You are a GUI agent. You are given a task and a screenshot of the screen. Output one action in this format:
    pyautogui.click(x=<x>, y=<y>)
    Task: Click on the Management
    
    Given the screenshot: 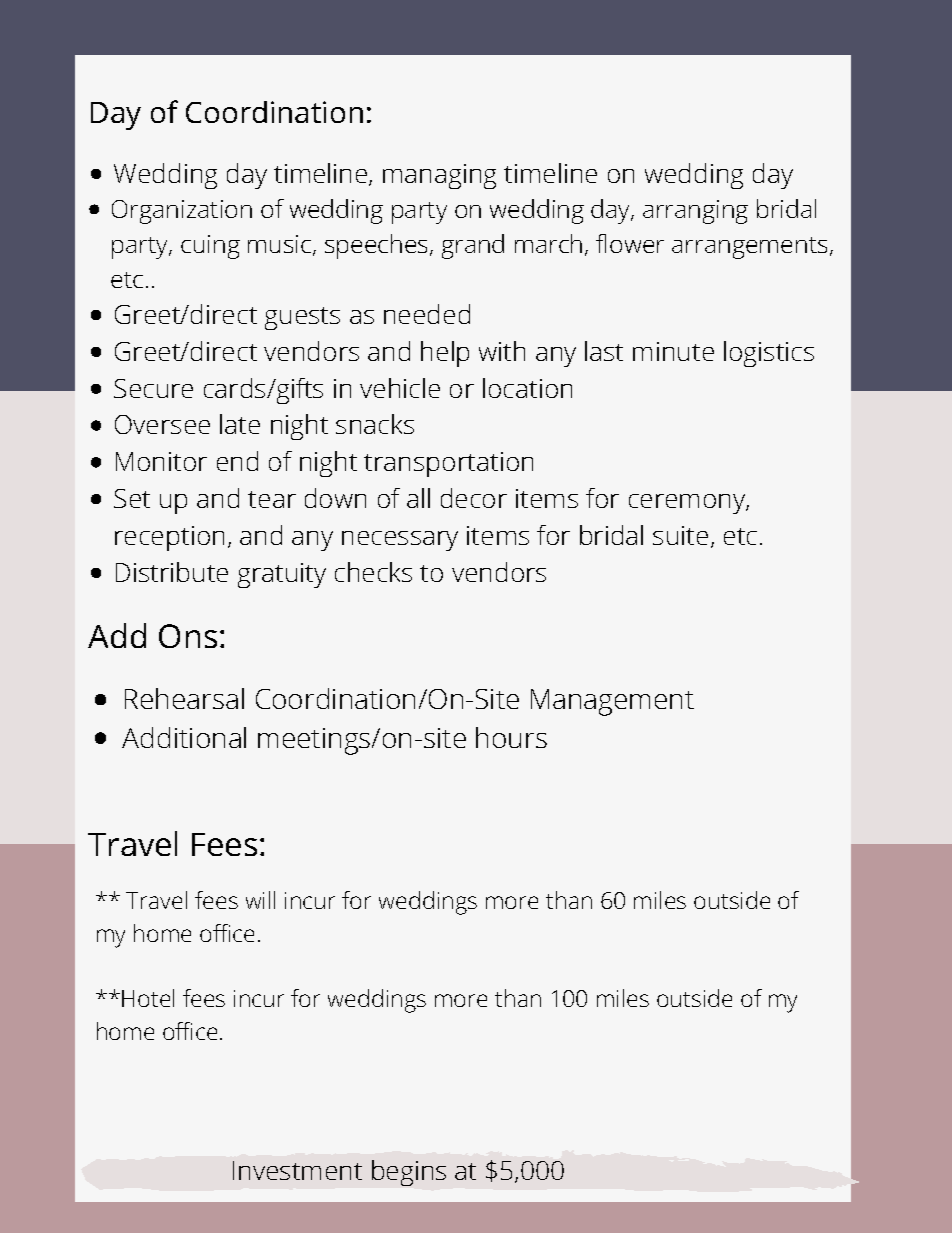 What is the action you would take?
    pyautogui.click(x=612, y=702)
